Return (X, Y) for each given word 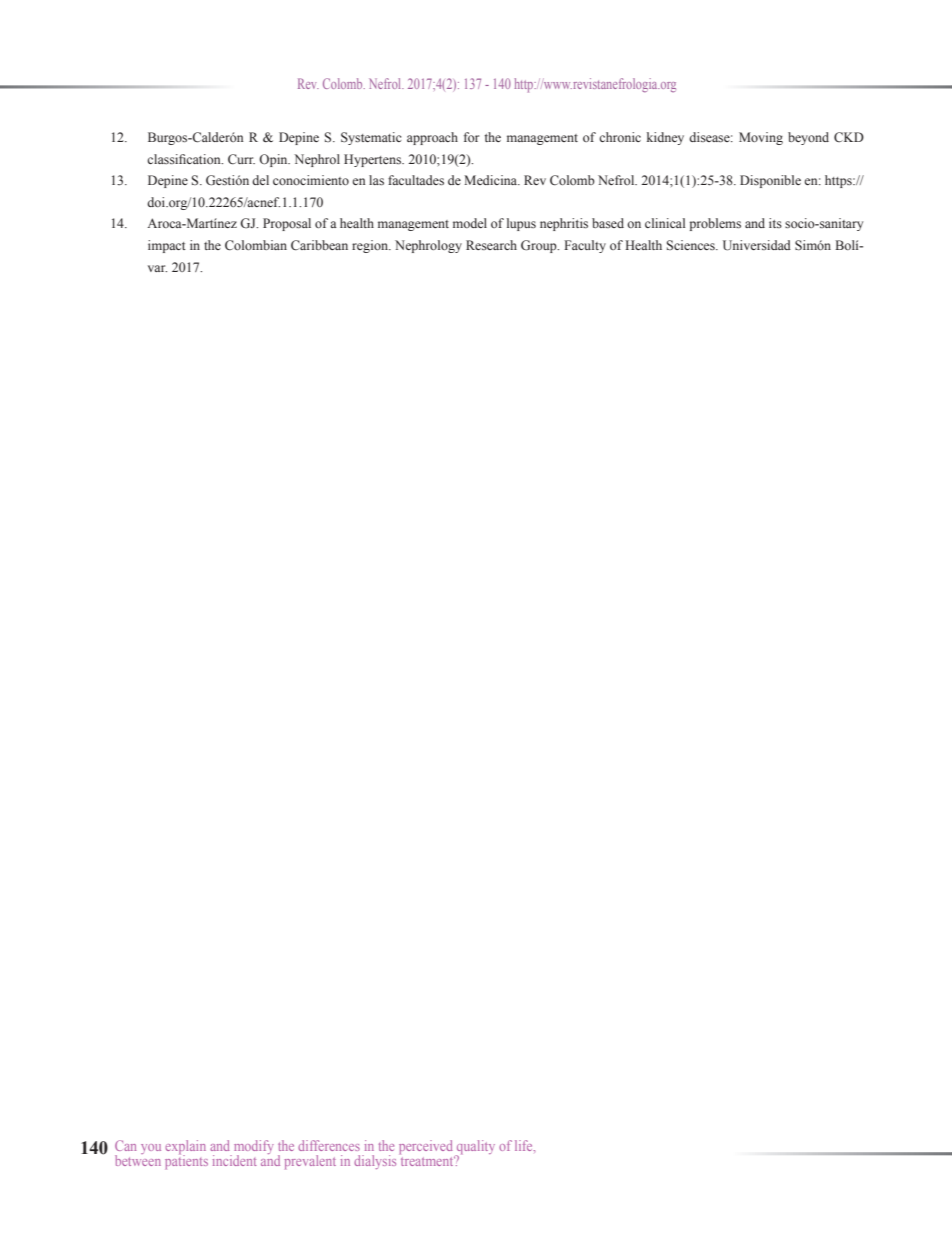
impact (167, 246)
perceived (427, 1148)
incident (235, 1160)
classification (185, 159)
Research (491, 245)
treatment (428, 1160)
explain (185, 1148)
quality (475, 1148)
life (525, 1145)
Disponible (770, 181)
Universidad (757, 245)
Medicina (492, 180)
